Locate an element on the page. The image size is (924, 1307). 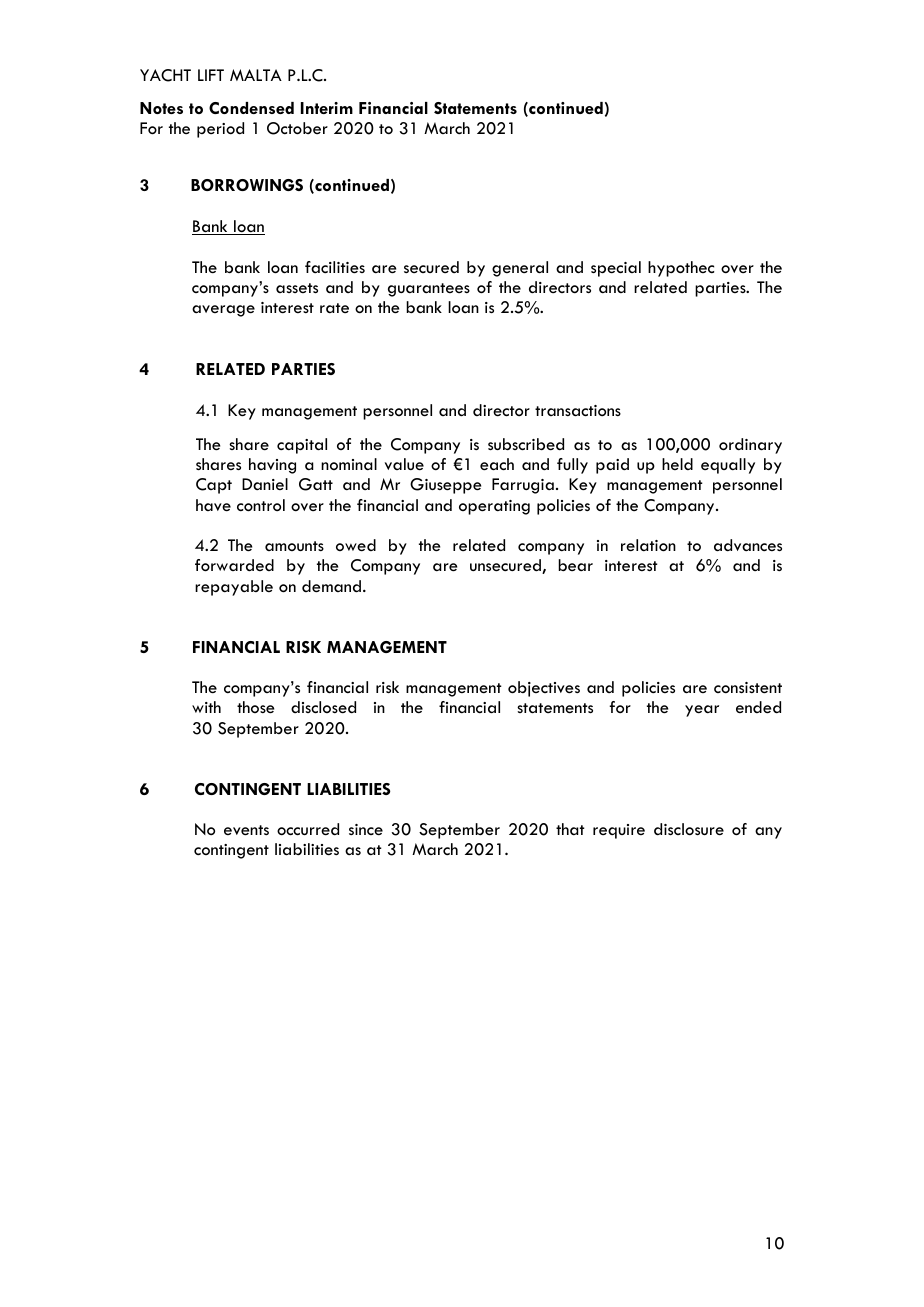
those is located at coordinates (255, 707).
